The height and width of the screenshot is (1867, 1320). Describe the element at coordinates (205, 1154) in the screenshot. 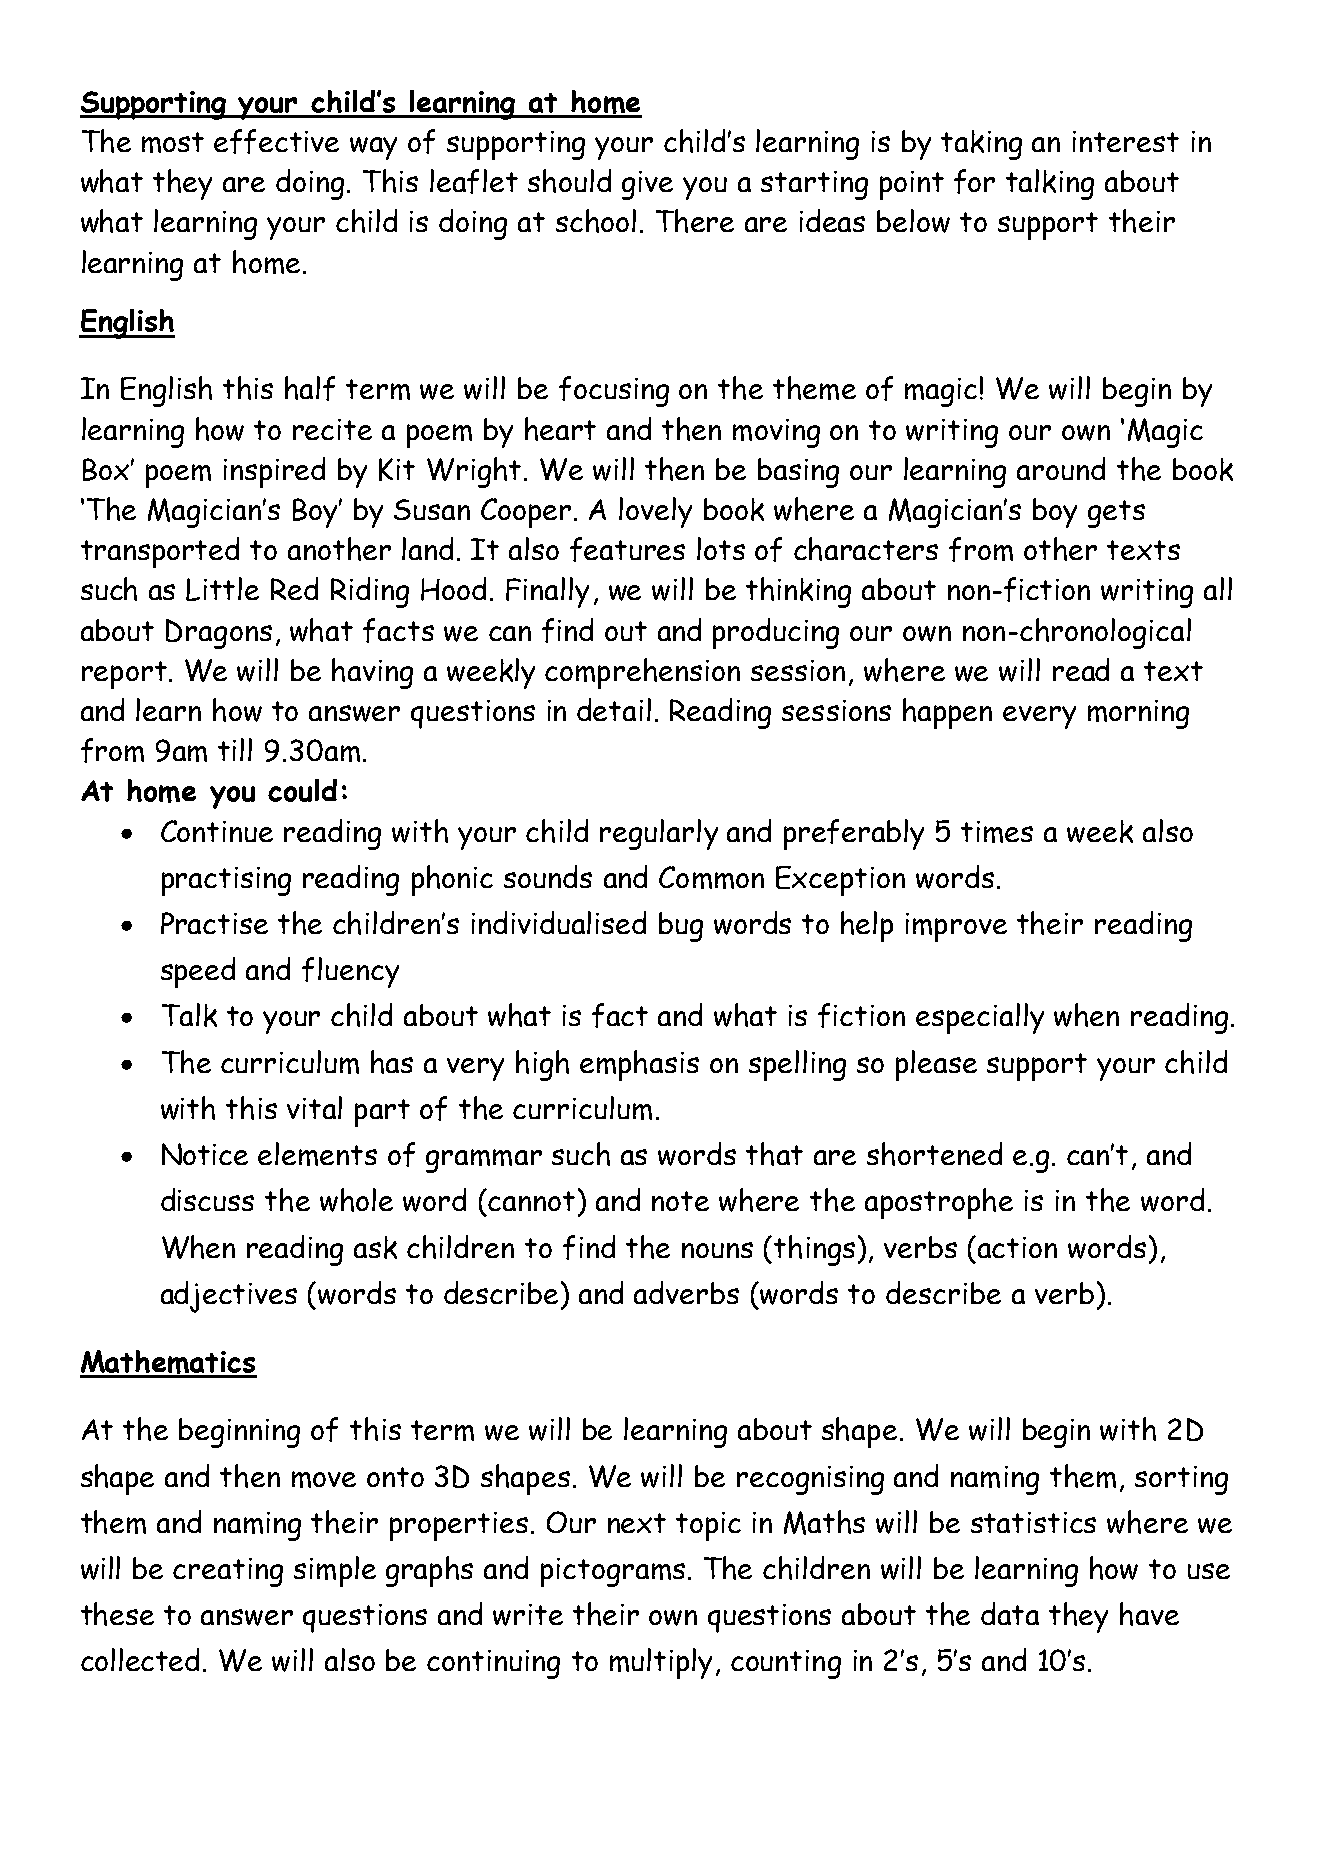

I see `Notice` at that location.
